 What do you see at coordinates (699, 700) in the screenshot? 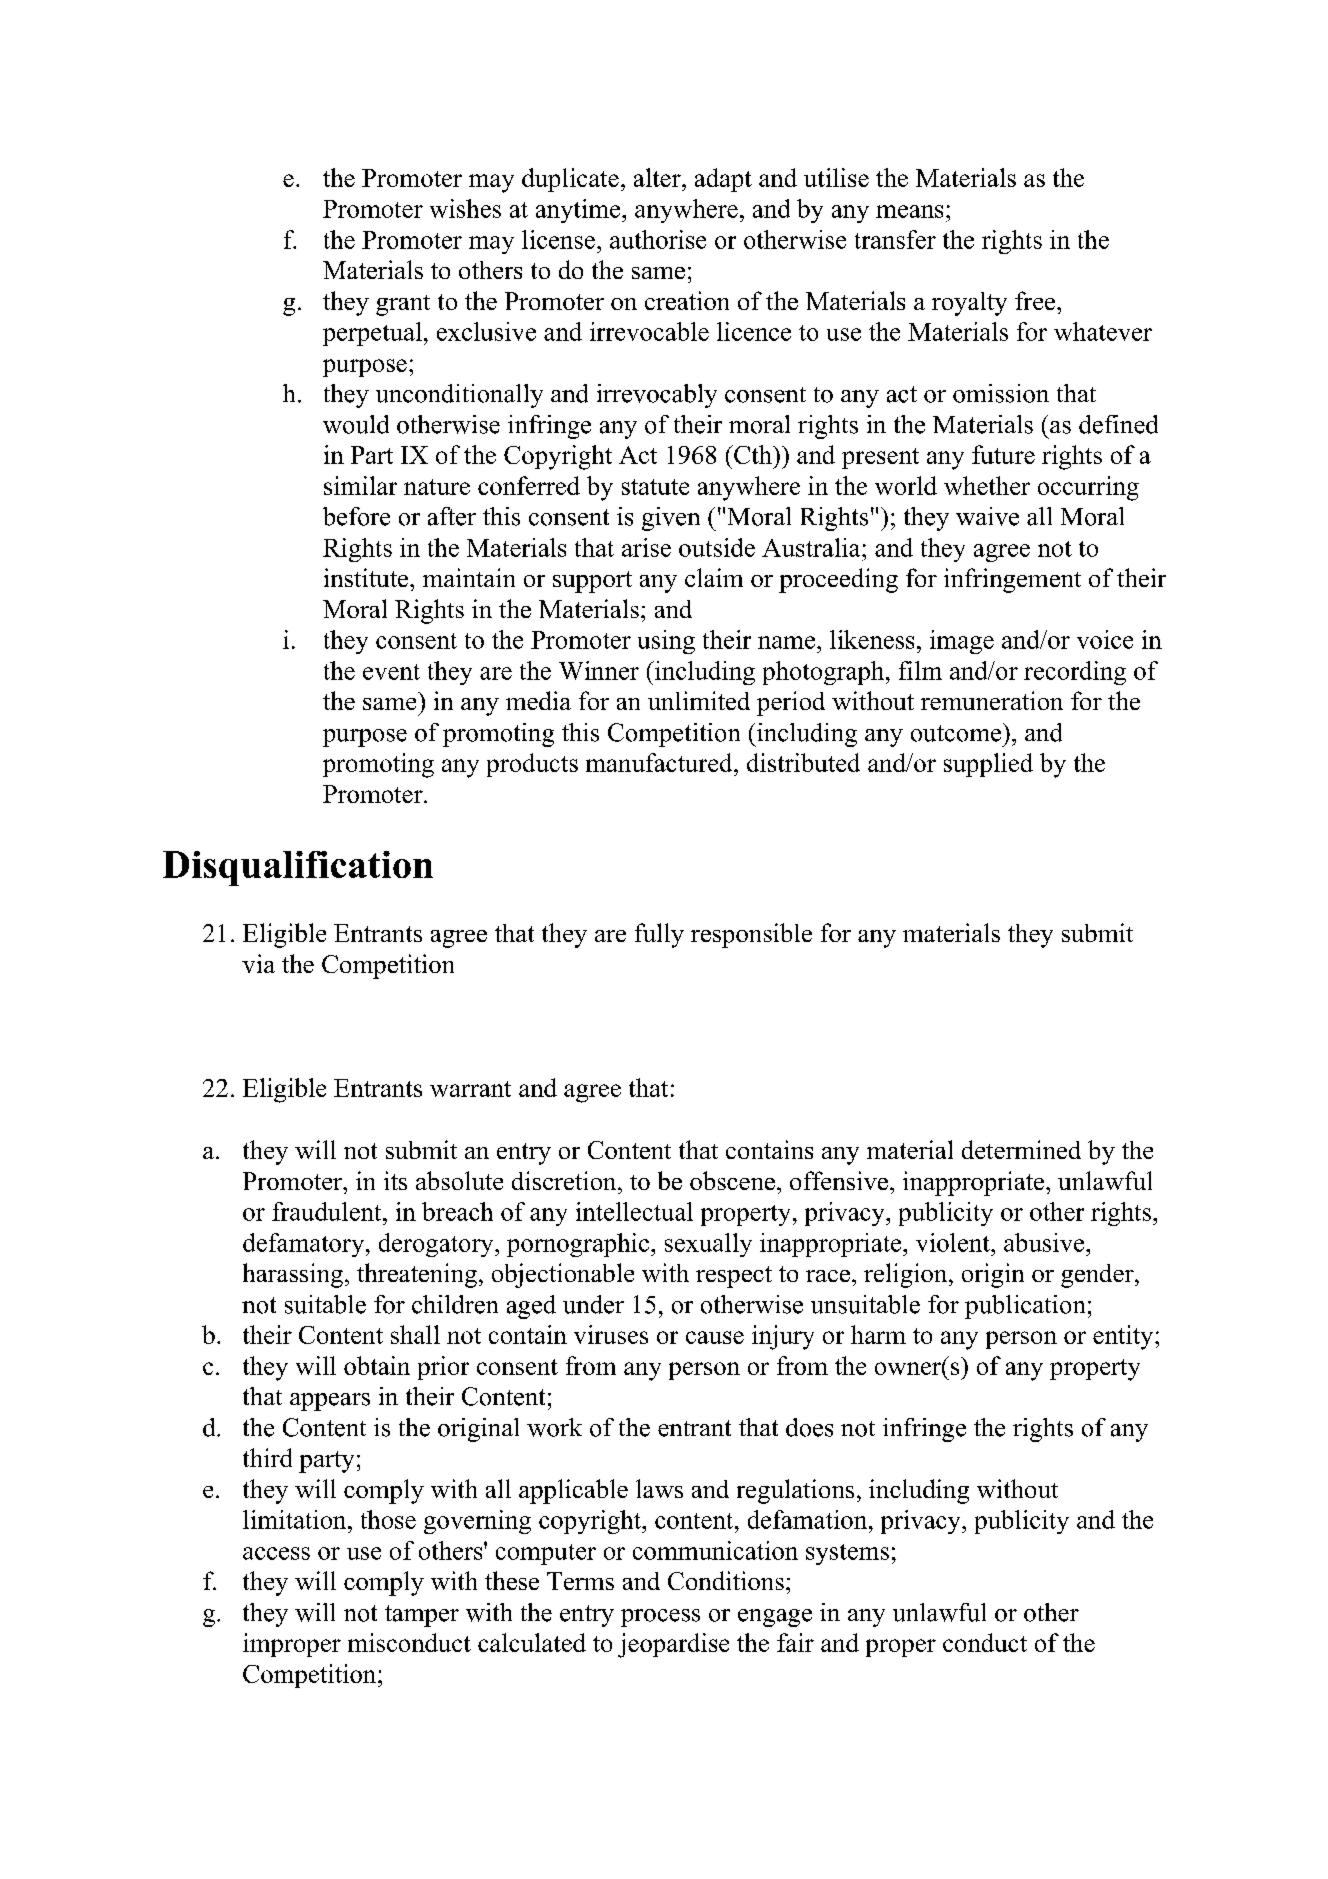
I see `unlimited` at bounding box center [699, 700].
